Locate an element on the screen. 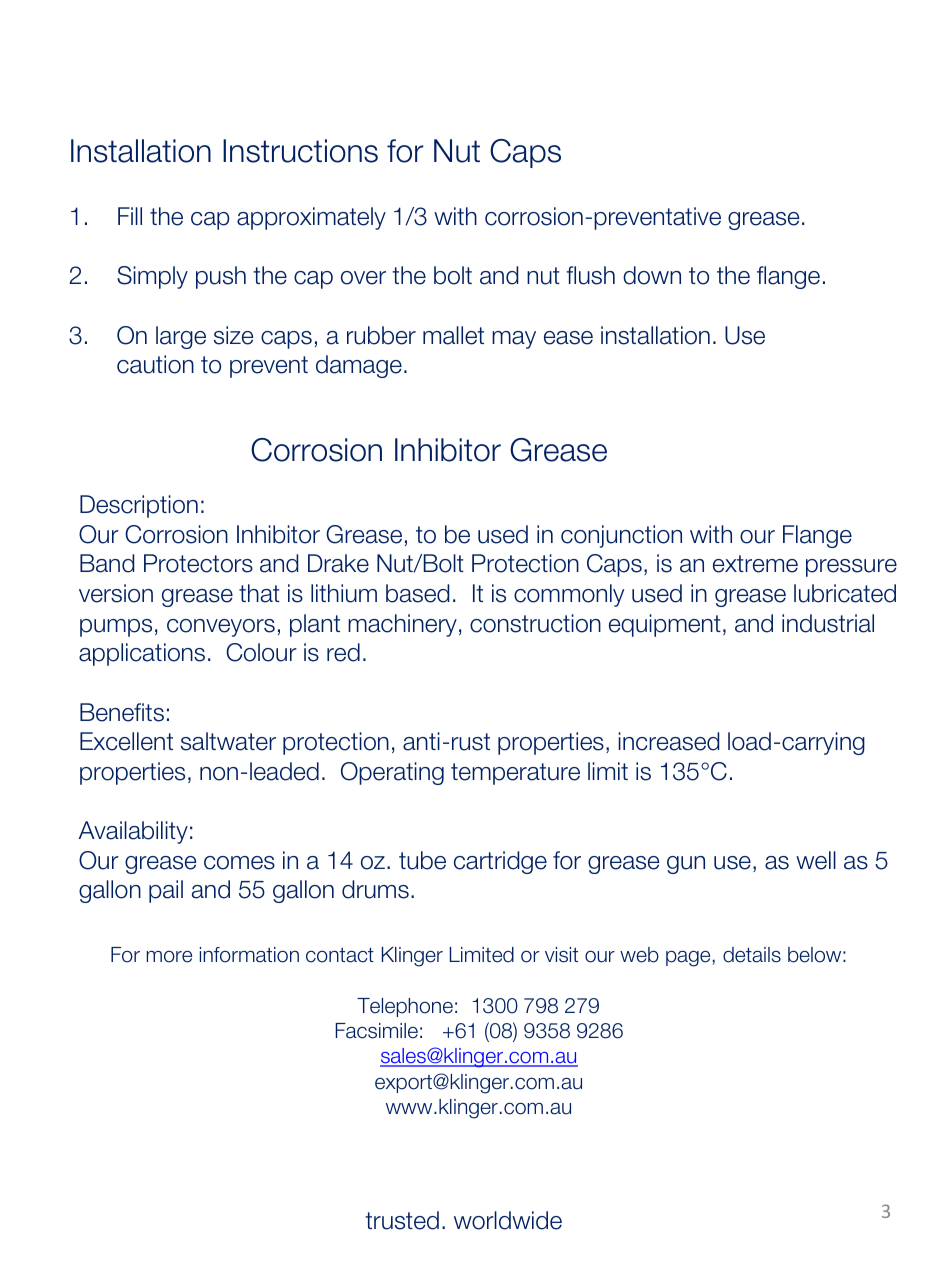  flush is located at coordinates (590, 275).
